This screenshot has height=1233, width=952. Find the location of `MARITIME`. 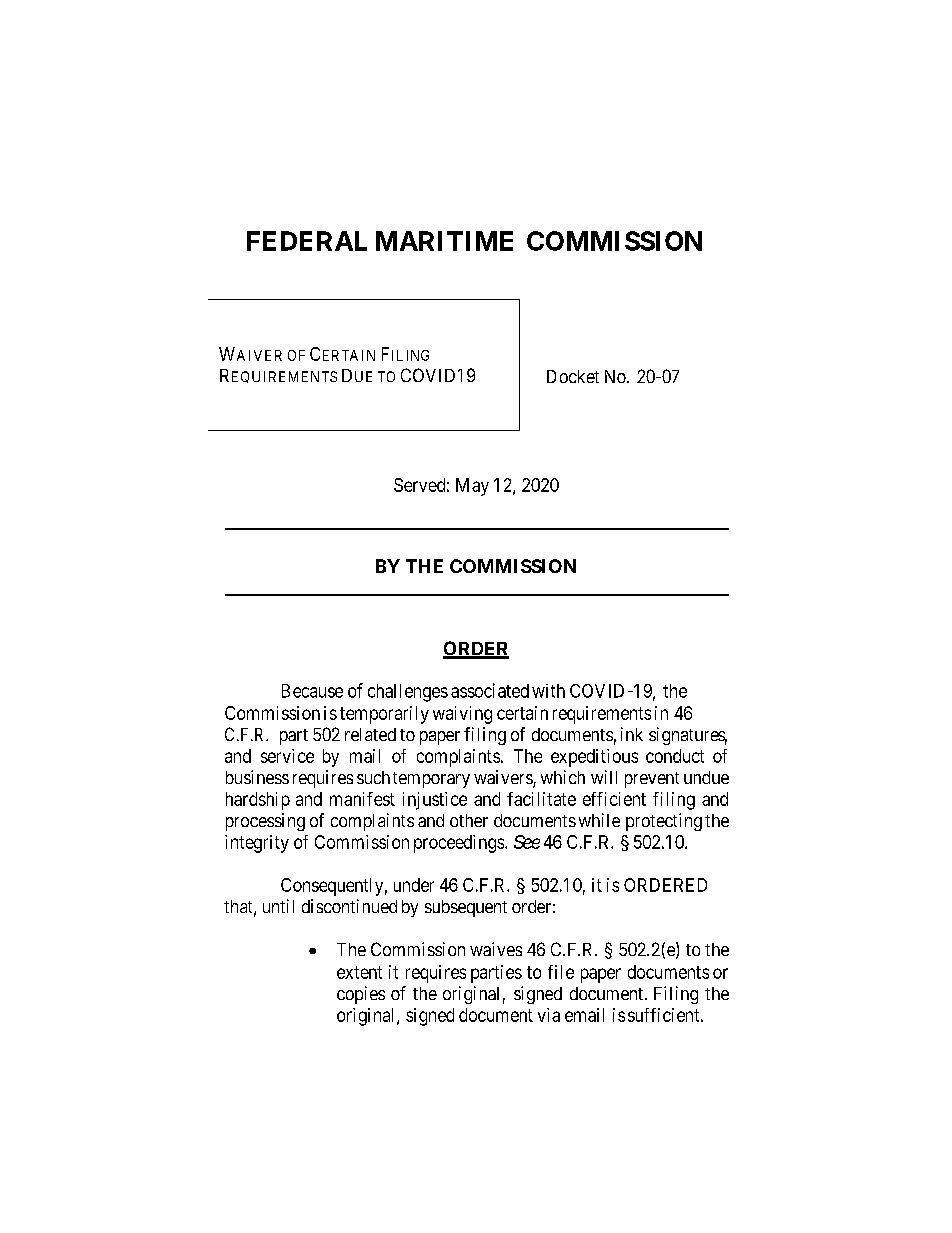

MARITIME is located at coordinates (444, 241).
